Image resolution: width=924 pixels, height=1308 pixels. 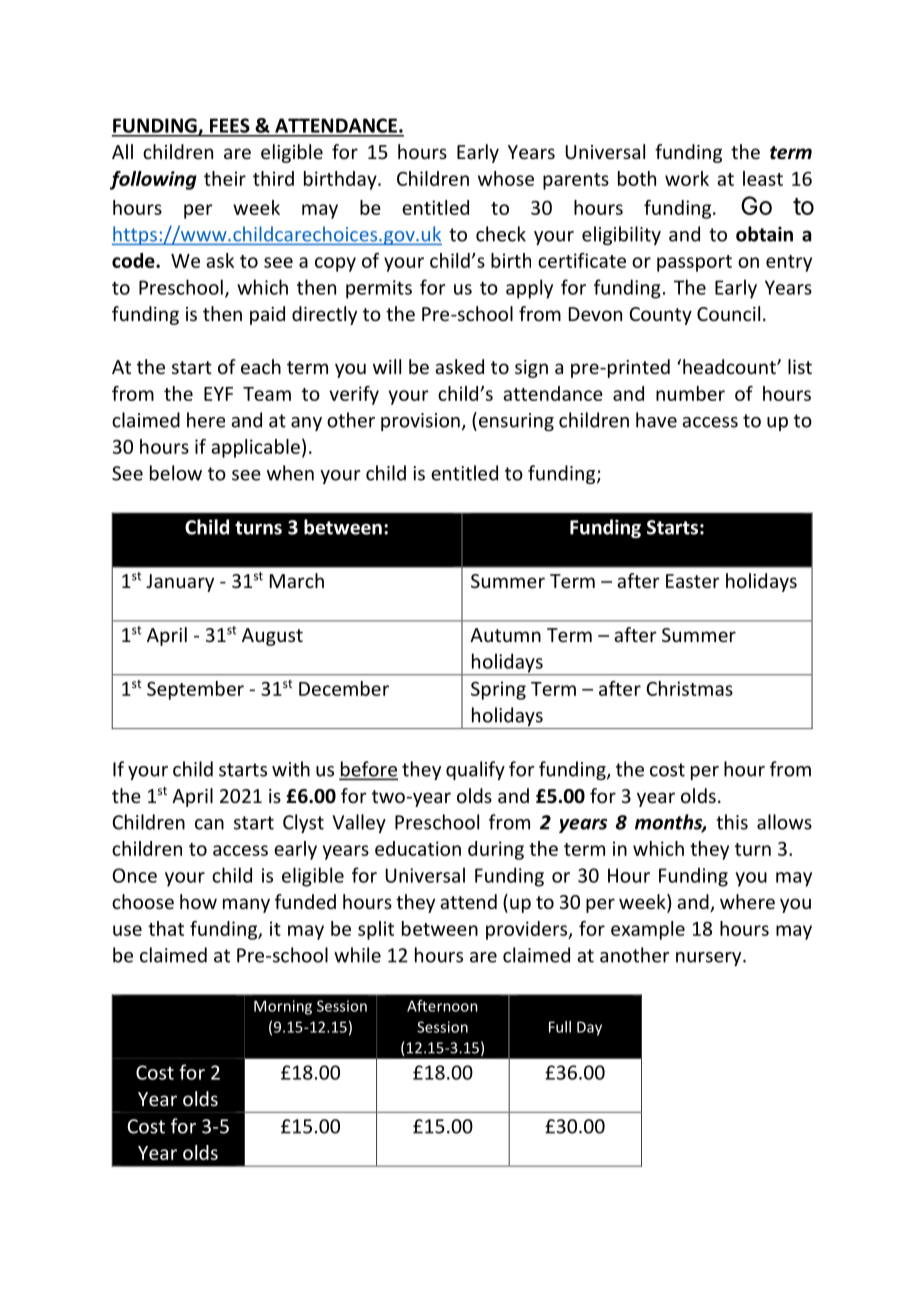 I want to click on Team, so click(x=267, y=394).
